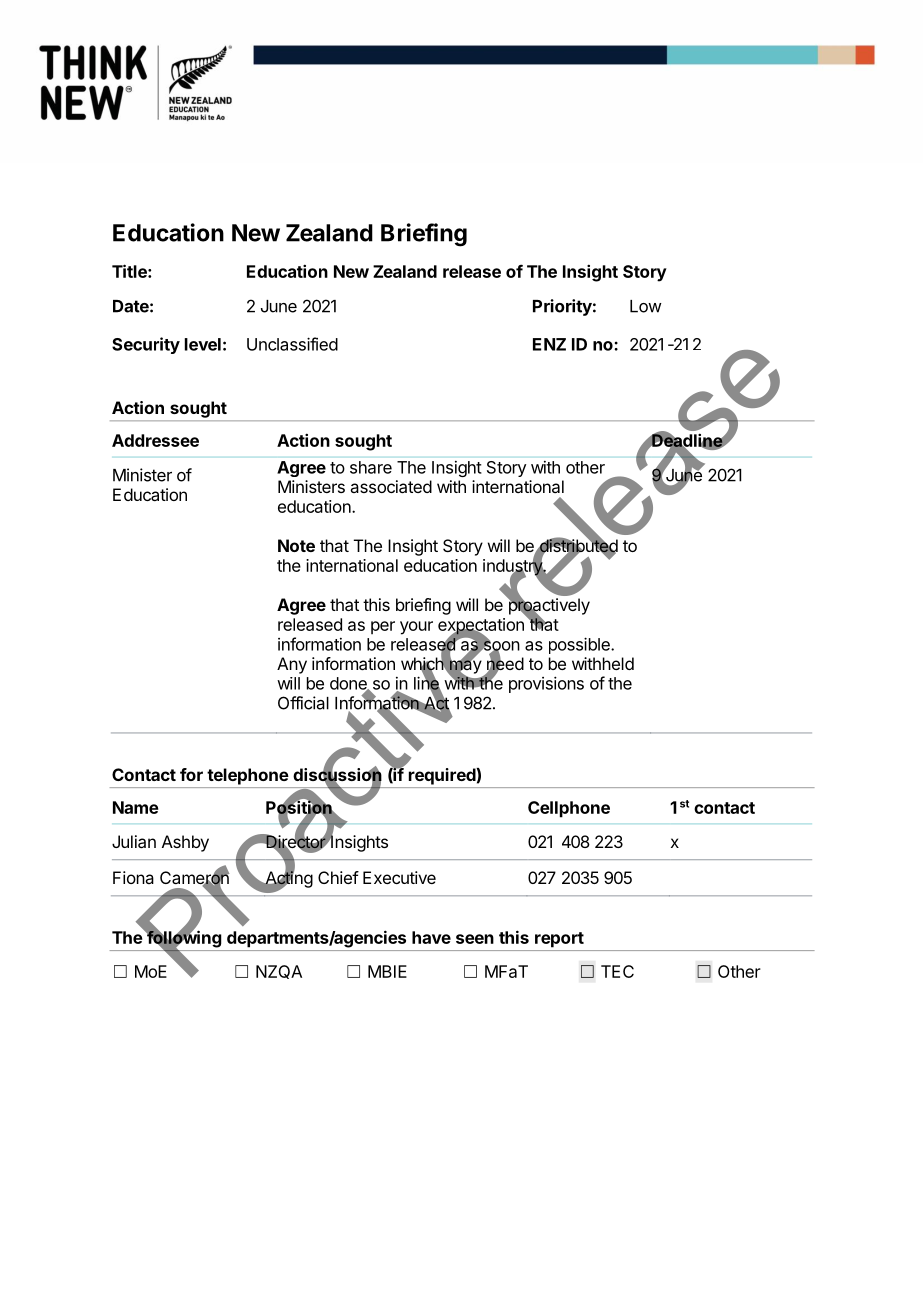 The width and height of the screenshot is (924, 1308). I want to click on expectation, so click(481, 627).
